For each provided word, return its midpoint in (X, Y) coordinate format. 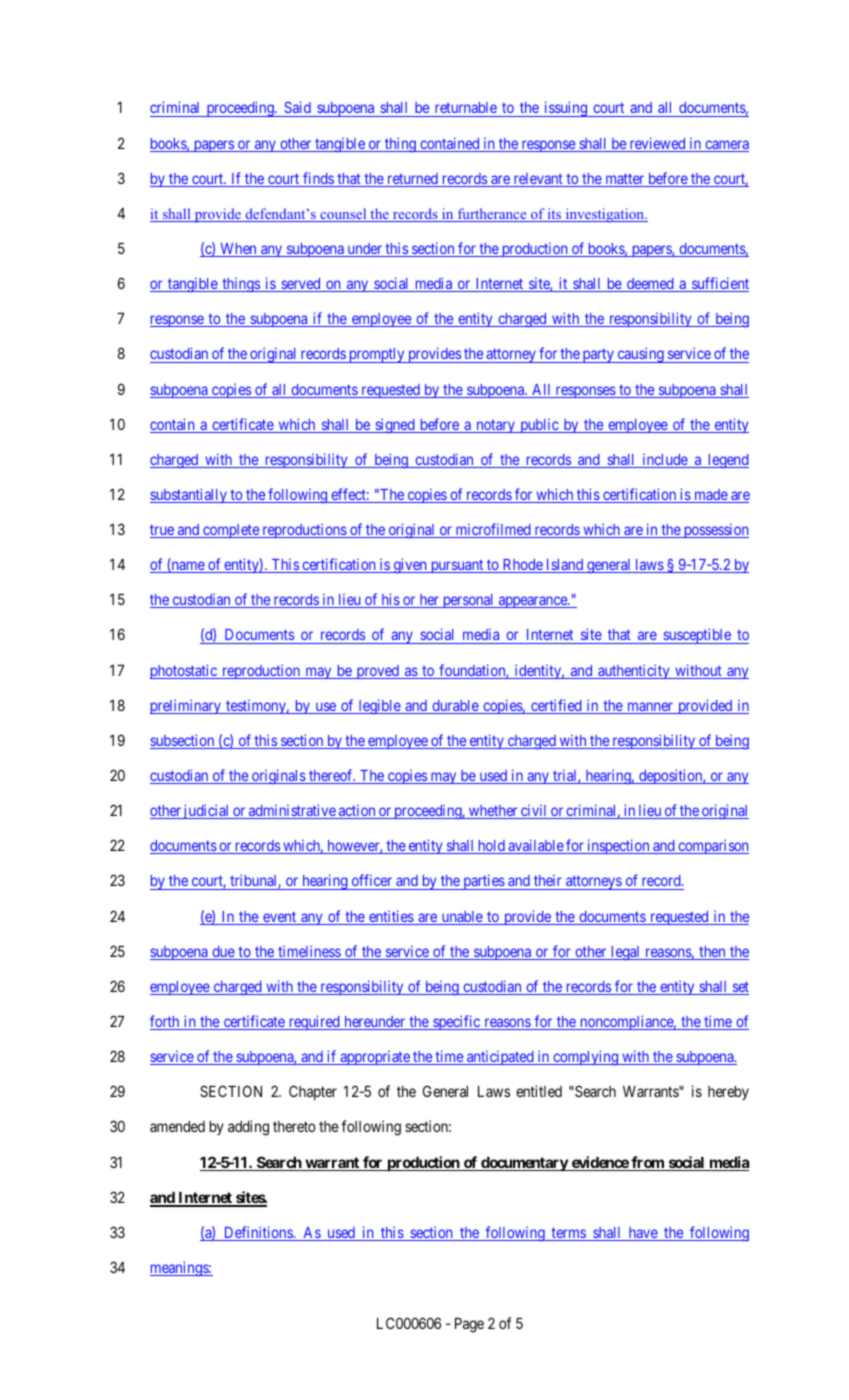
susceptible (697, 636)
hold (491, 847)
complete (231, 531)
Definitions (258, 1233)
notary (495, 426)
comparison (712, 846)
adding (248, 1128)
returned (412, 180)
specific (456, 1022)
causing (640, 355)
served (301, 285)
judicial (207, 811)
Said (297, 109)
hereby (728, 1093)
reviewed (657, 144)
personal (468, 601)
